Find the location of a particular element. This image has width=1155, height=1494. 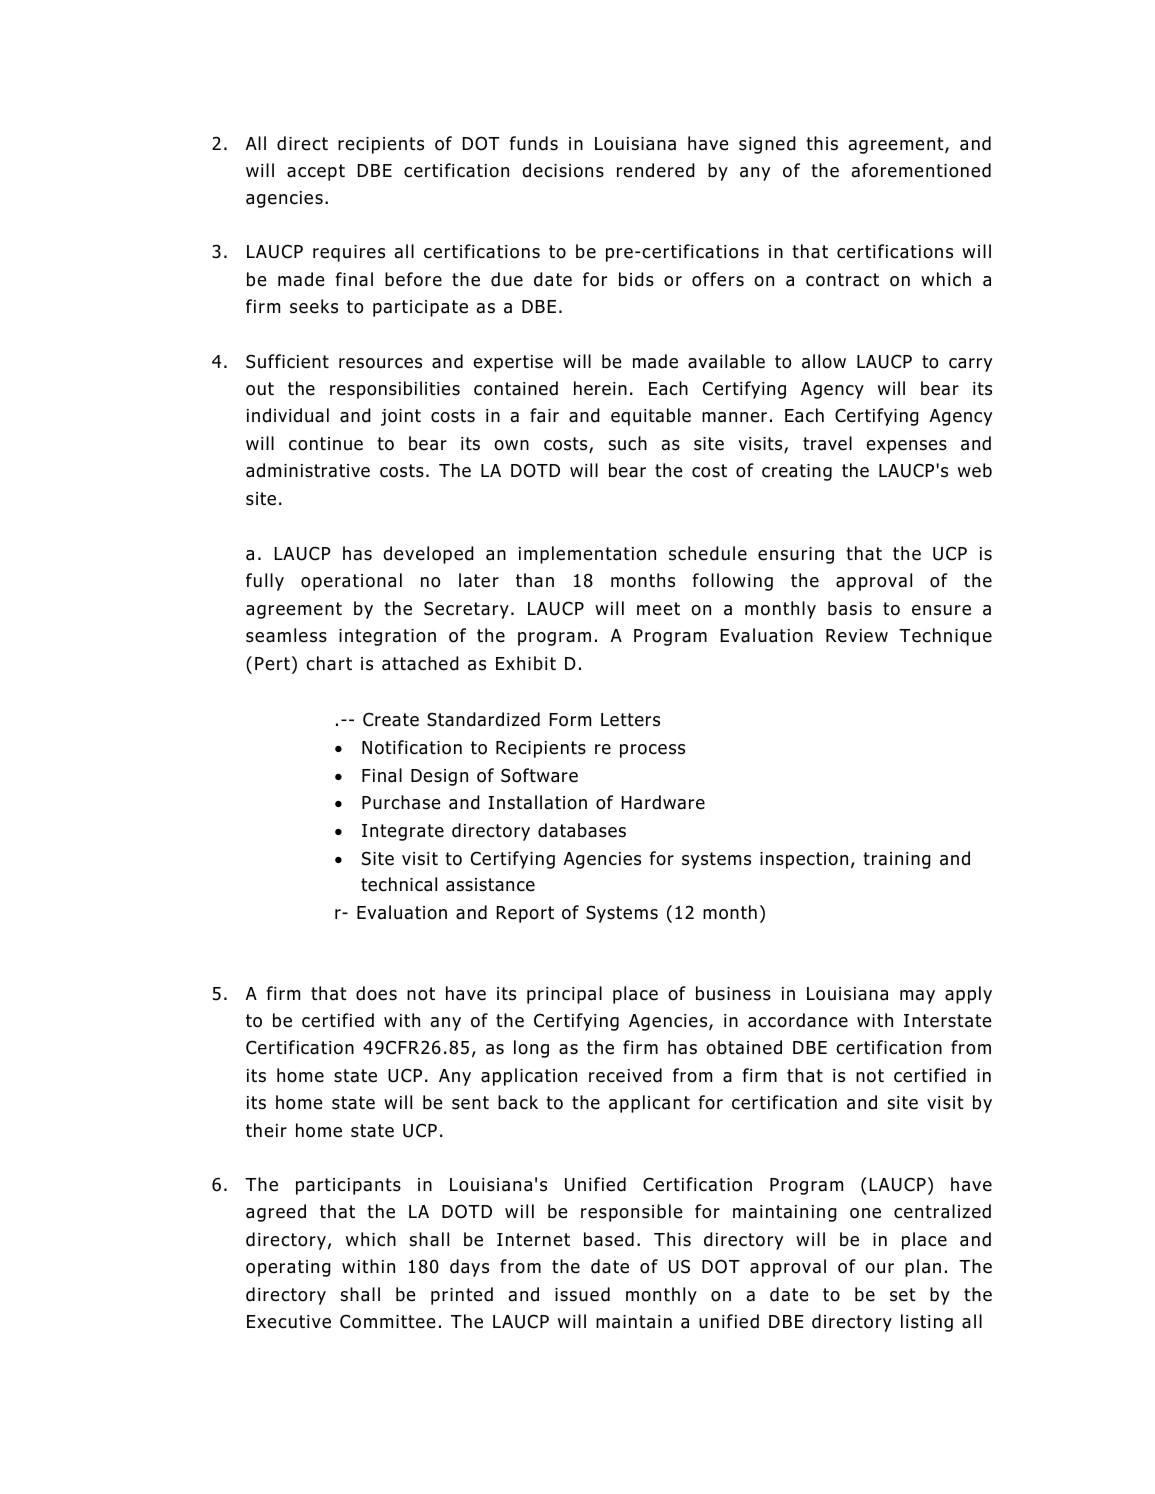

Create is located at coordinates (391, 719).
